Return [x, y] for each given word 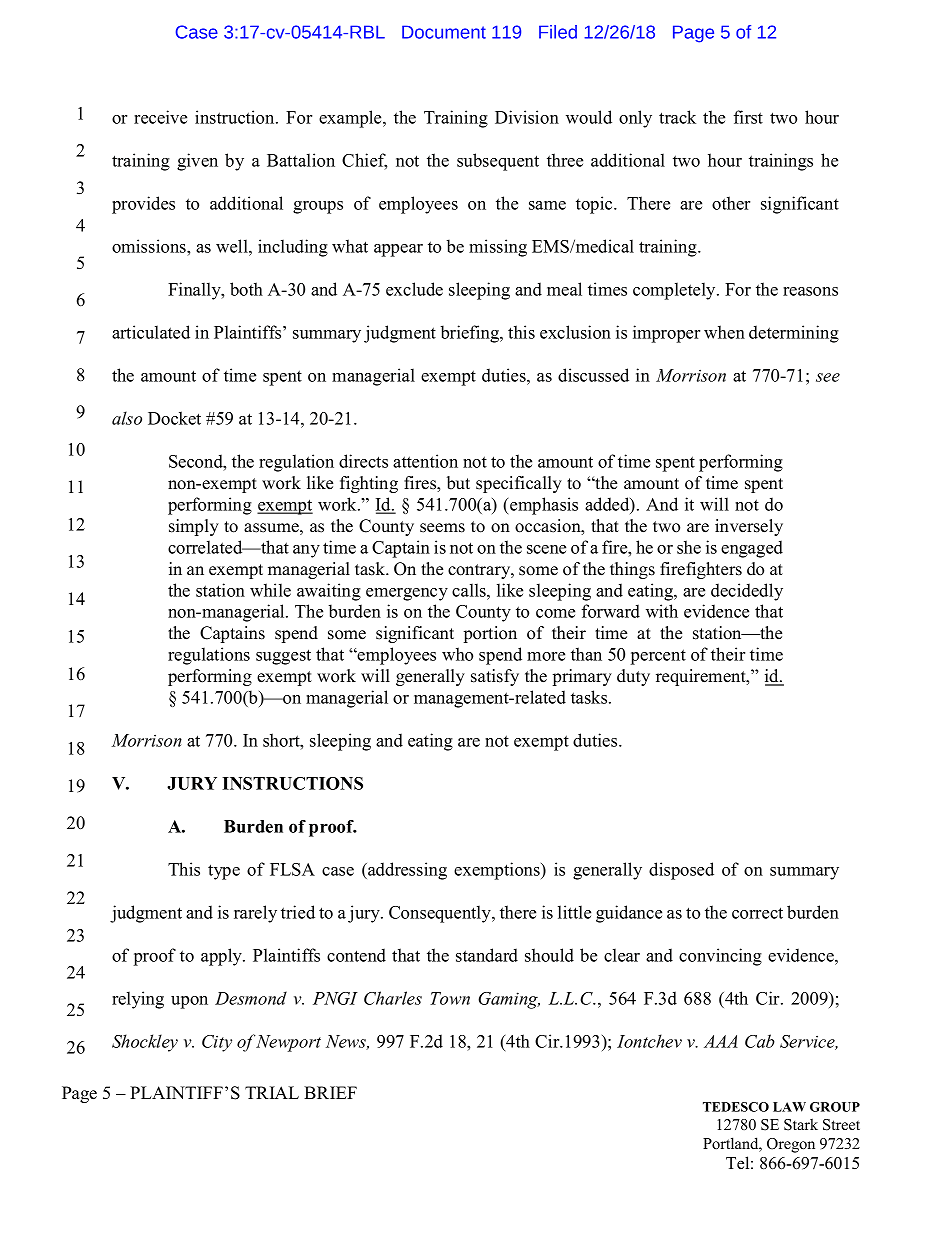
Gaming [509, 1000]
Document [444, 32]
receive [160, 117]
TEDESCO [736, 1107]
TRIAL [272, 1092]
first [748, 117]
